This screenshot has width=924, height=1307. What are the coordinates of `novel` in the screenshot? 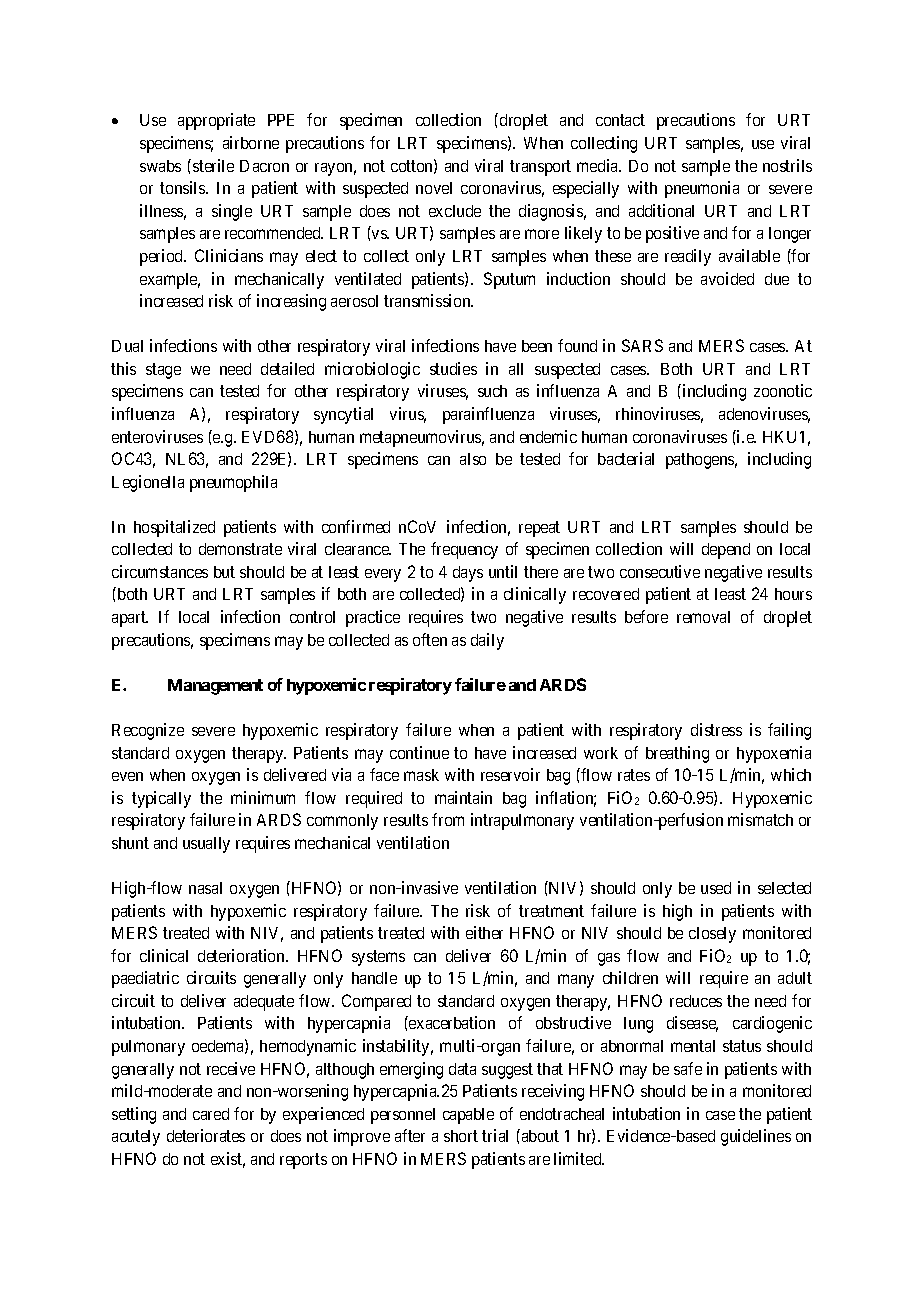 It's located at (434, 188).
